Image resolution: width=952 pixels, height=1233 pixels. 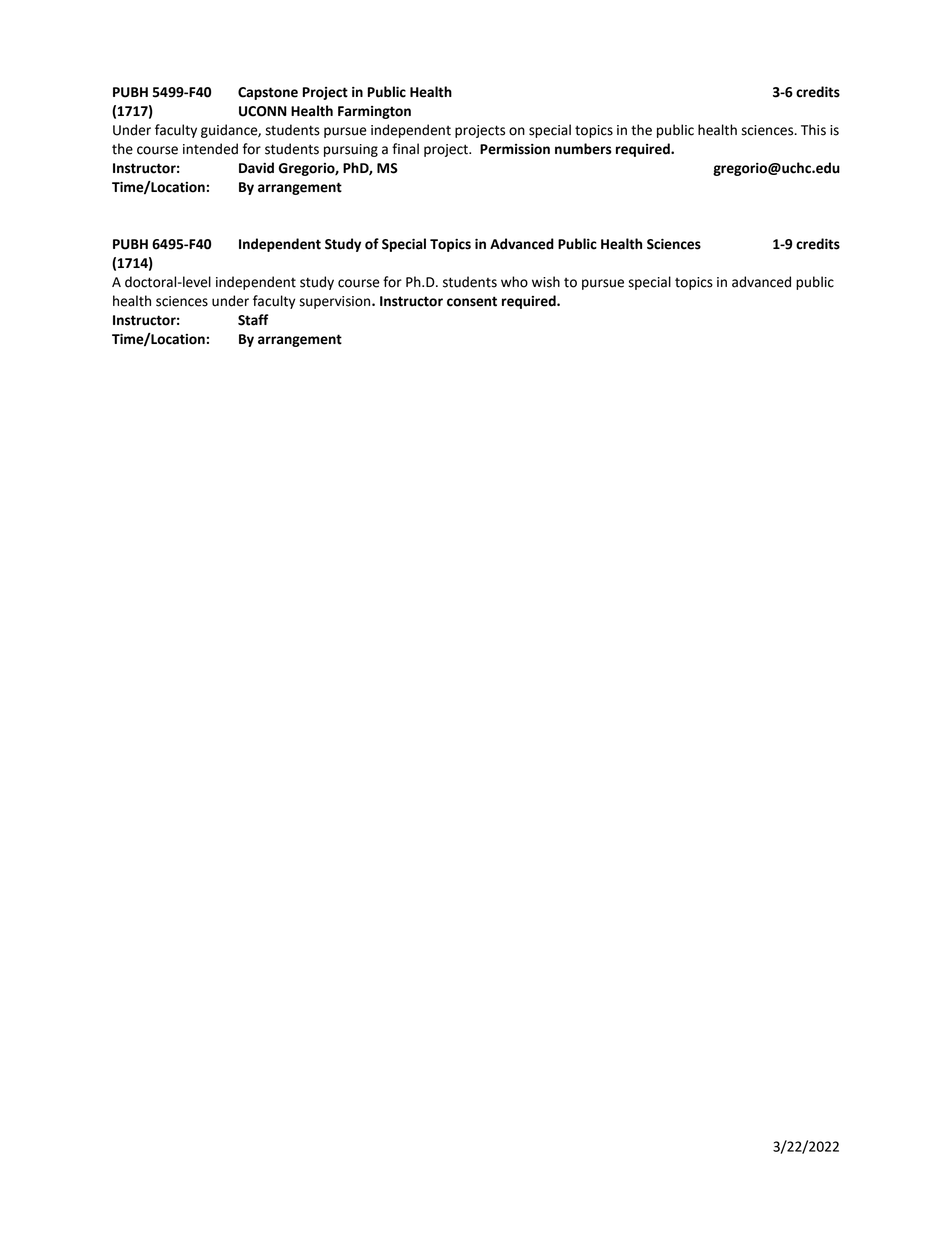 What do you see at coordinates (374, 112) in the document?
I see `Farmington` at bounding box center [374, 112].
